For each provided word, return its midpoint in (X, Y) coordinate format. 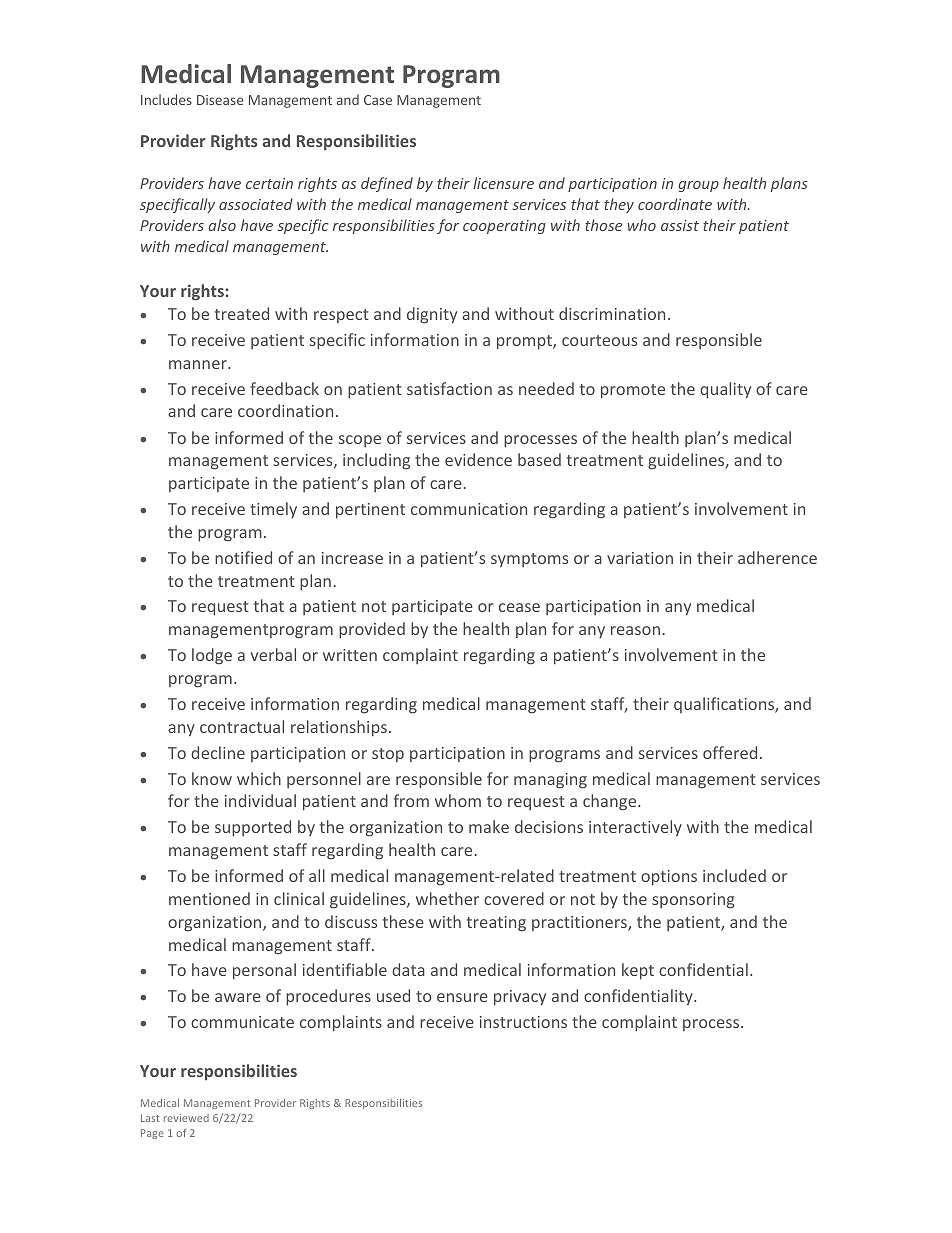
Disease (220, 100)
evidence (478, 459)
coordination (285, 410)
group (698, 186)
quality (725, 390)
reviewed (186, 1118)
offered (730, 752)
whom (458, 800)
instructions (523, 1022)
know (212, 778)
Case (378, 100)
